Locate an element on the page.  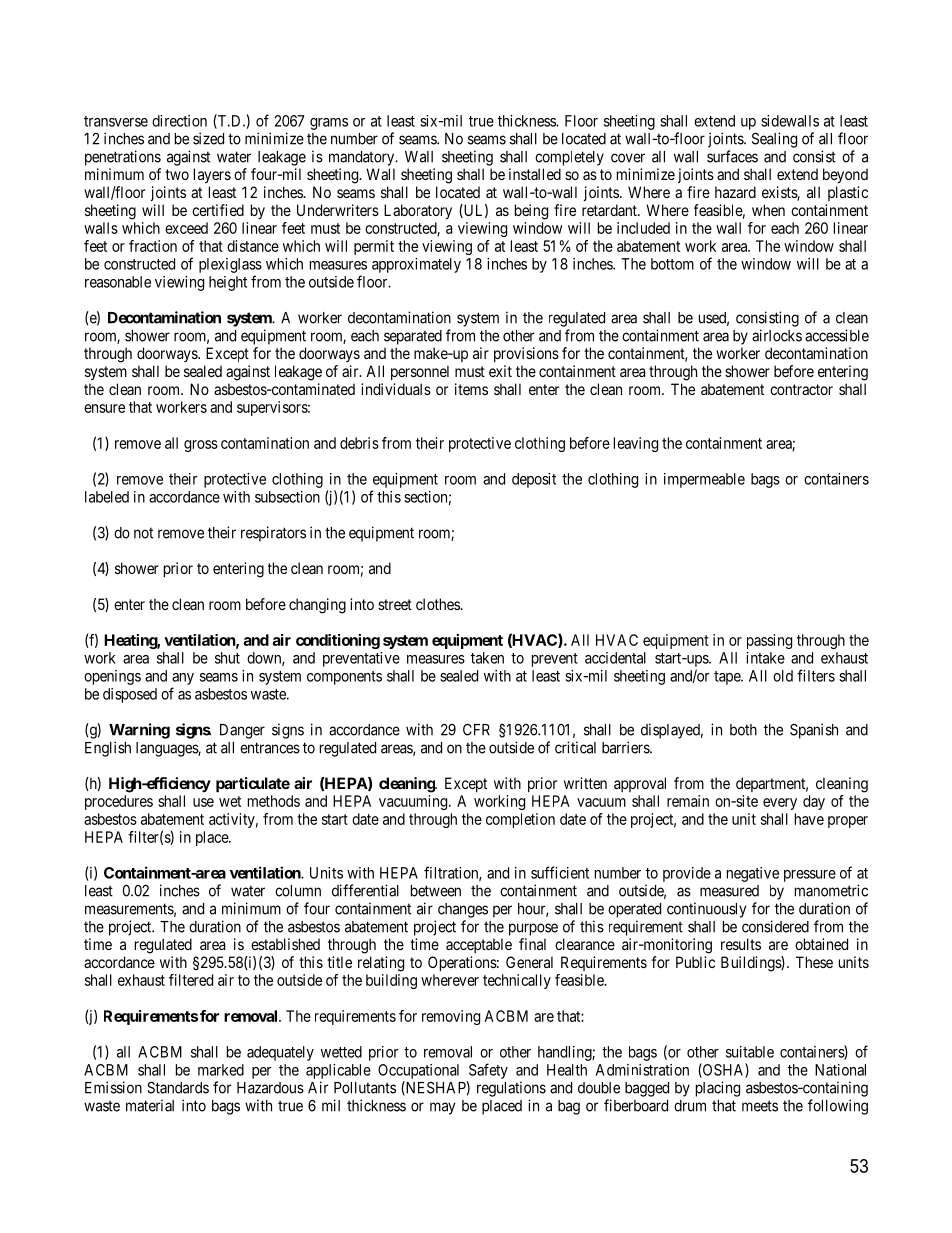
Sealing is located at coordinates (774, 140).
